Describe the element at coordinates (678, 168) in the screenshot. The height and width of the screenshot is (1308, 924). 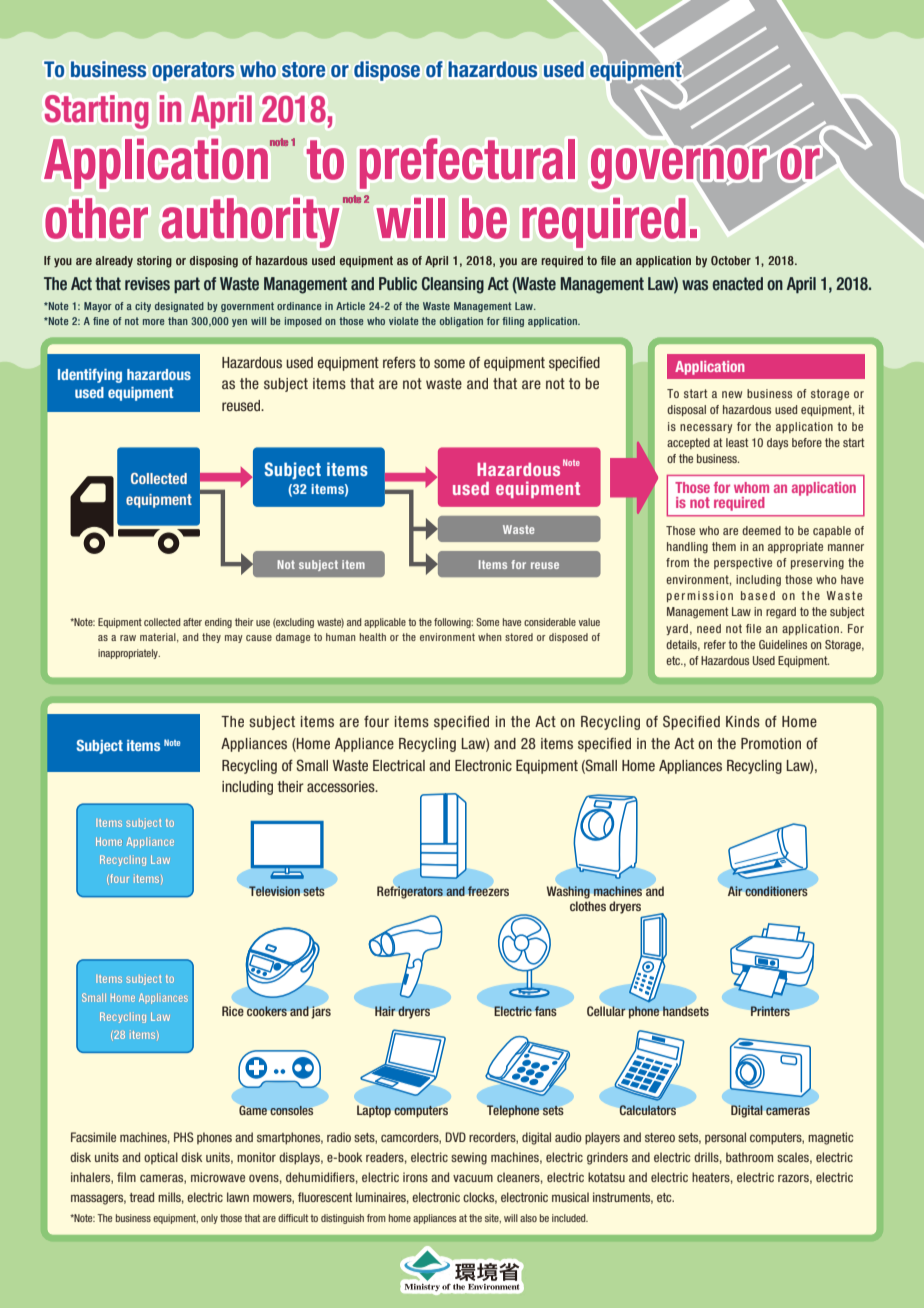
I see `governor` at that location.
